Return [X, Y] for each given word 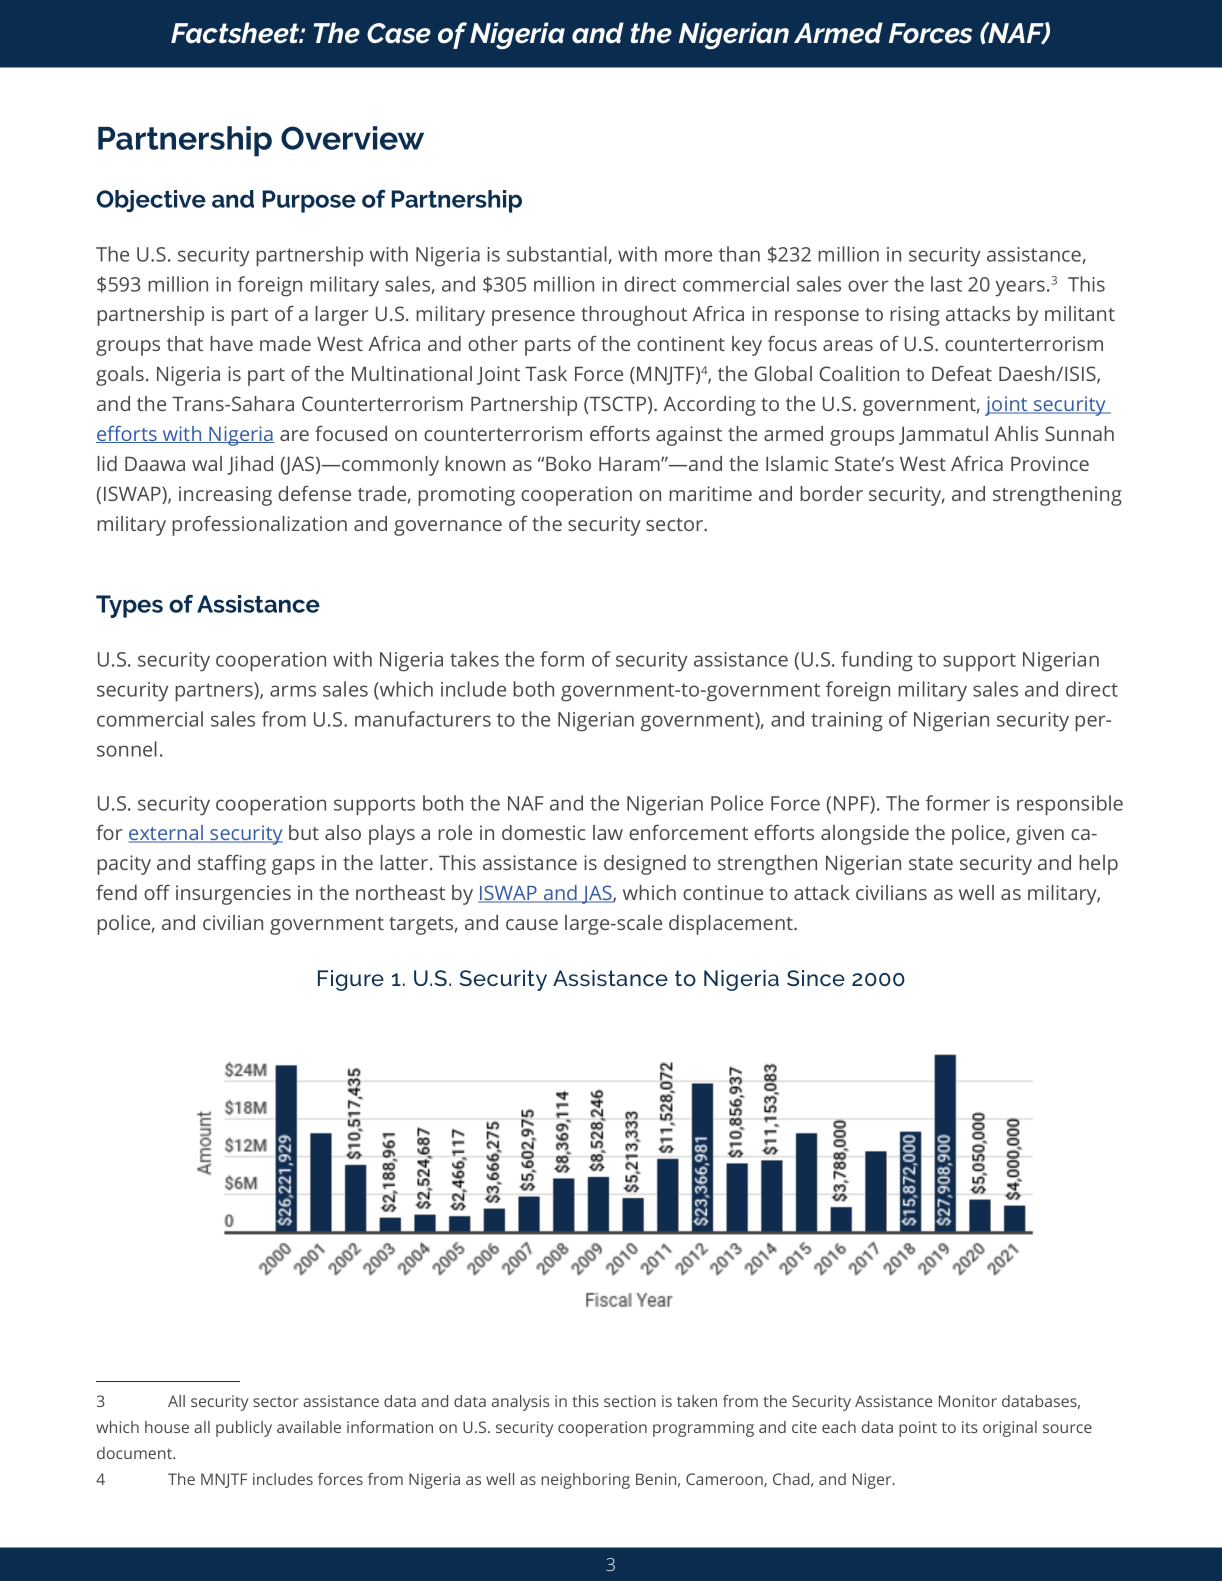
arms [293, 691]
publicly [244, 1429]
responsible [1070, 805]
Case [399, 33]
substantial [557, 254]
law [608, 832]
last [946, 284]
